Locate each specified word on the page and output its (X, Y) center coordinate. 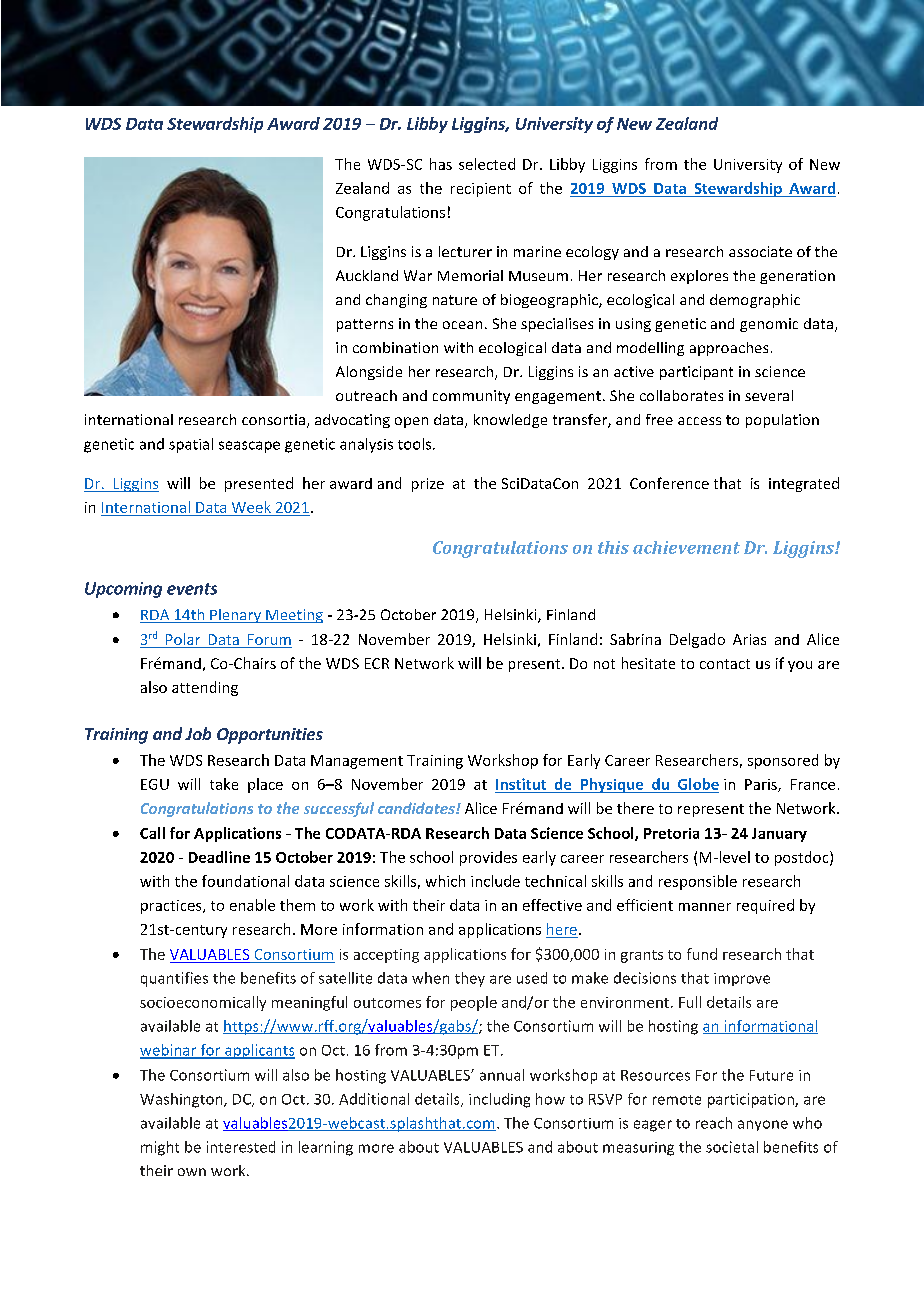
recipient (481, 190)
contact (725, 664)
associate (760, 251)
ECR (377, 663)
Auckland (367, 275)
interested (241, 1147)
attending (205, 688)
